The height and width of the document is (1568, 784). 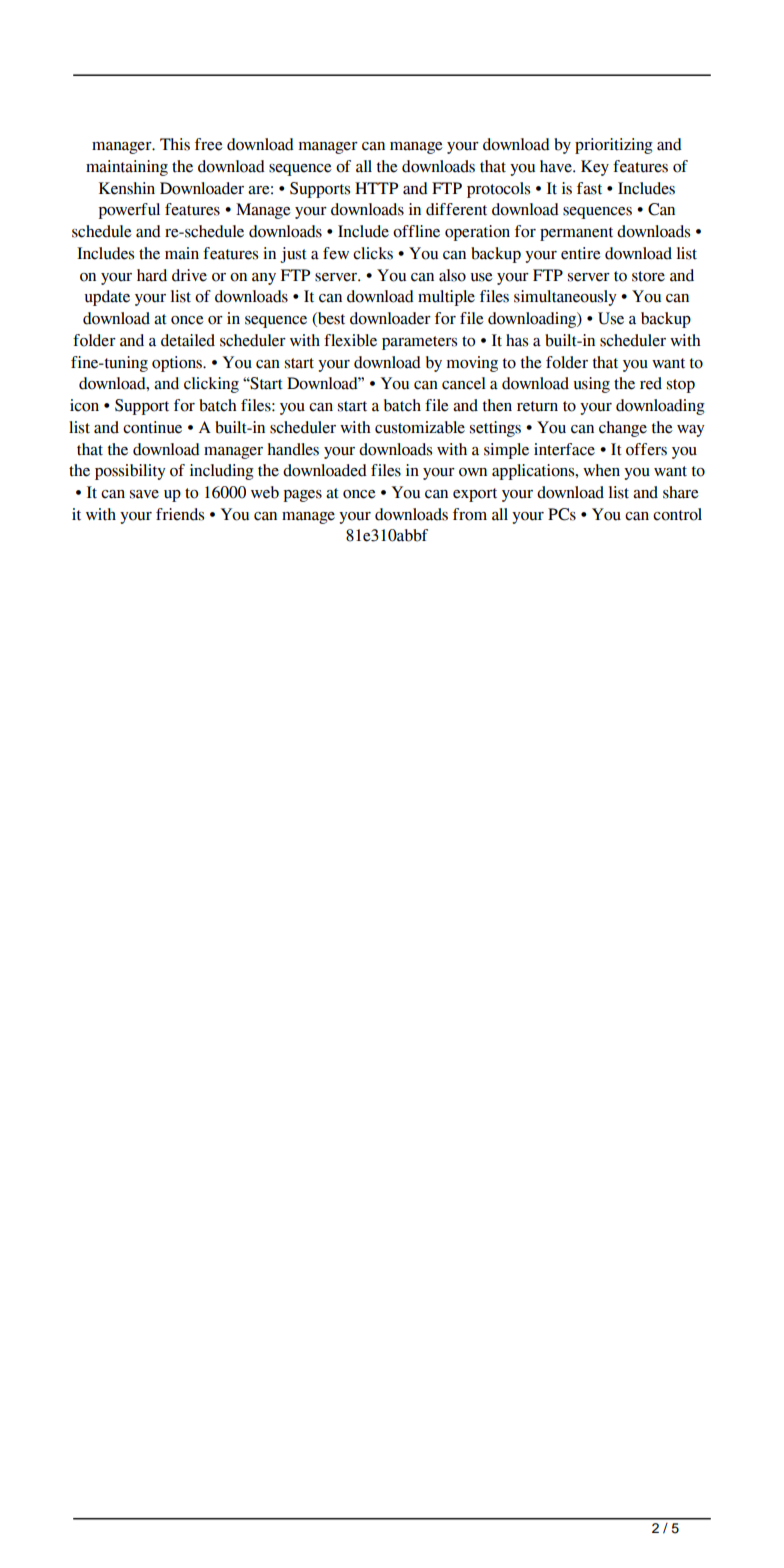 I want to click on pages, so click(x=302, y=496).
